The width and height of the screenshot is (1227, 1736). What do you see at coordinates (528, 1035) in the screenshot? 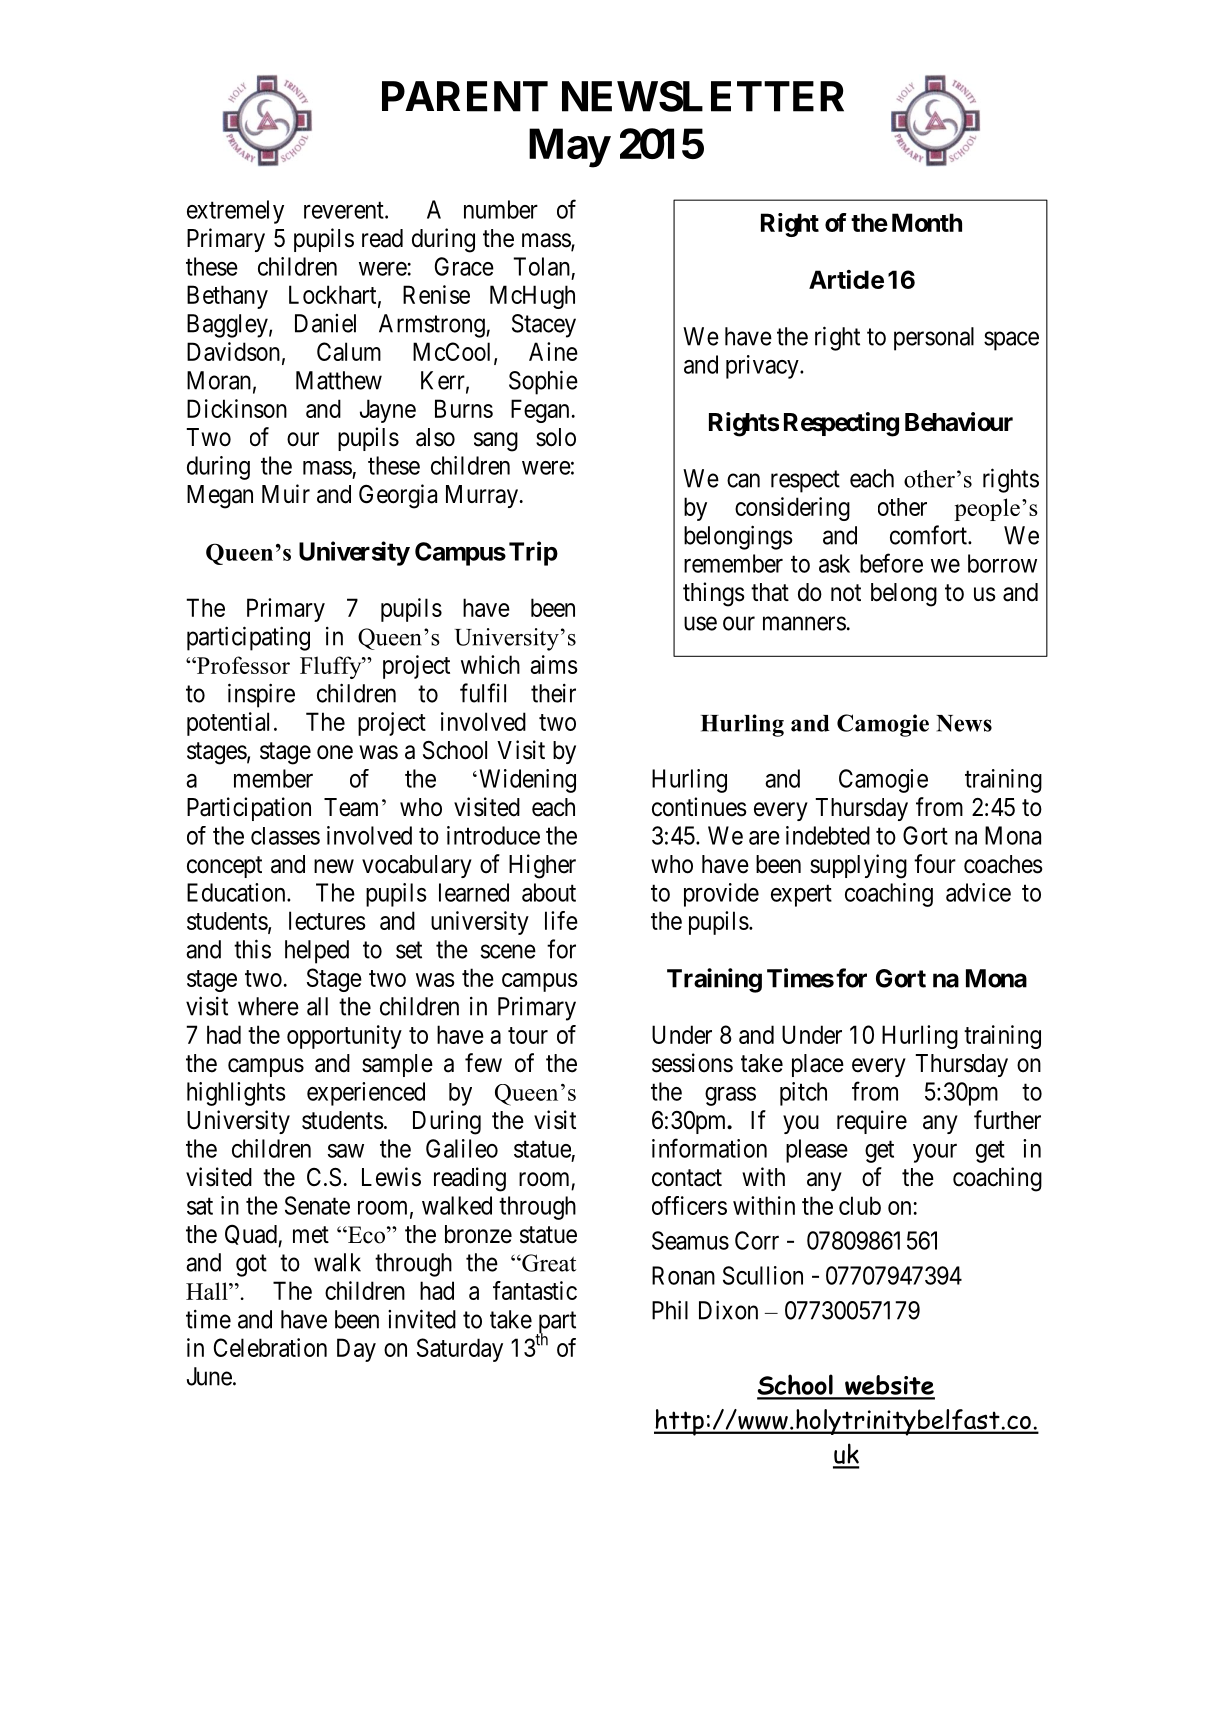
I see `tour` at bounding box center [528, 1035].
